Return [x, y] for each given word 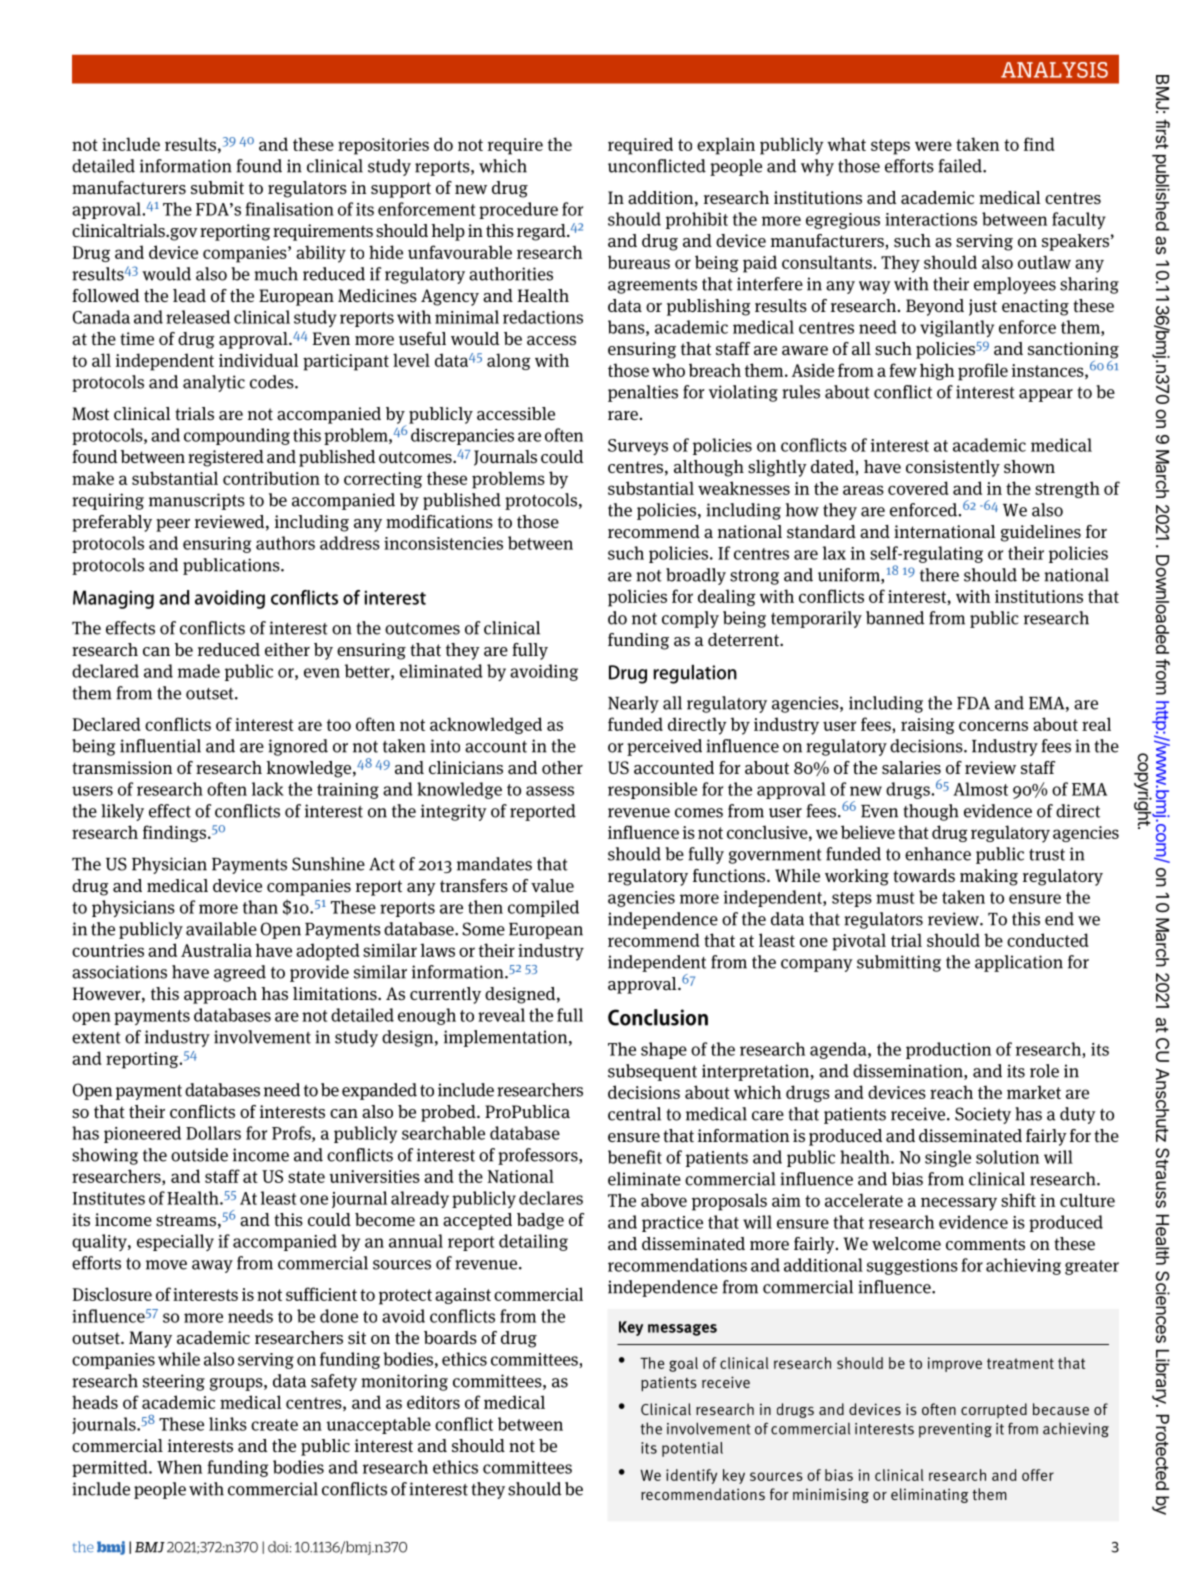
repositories [383, 146]
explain [726, 146]
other [562, 767]
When [179, 1467]
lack [268, 789]
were [933, 146]
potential [692, 1449]
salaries [911, 768]
